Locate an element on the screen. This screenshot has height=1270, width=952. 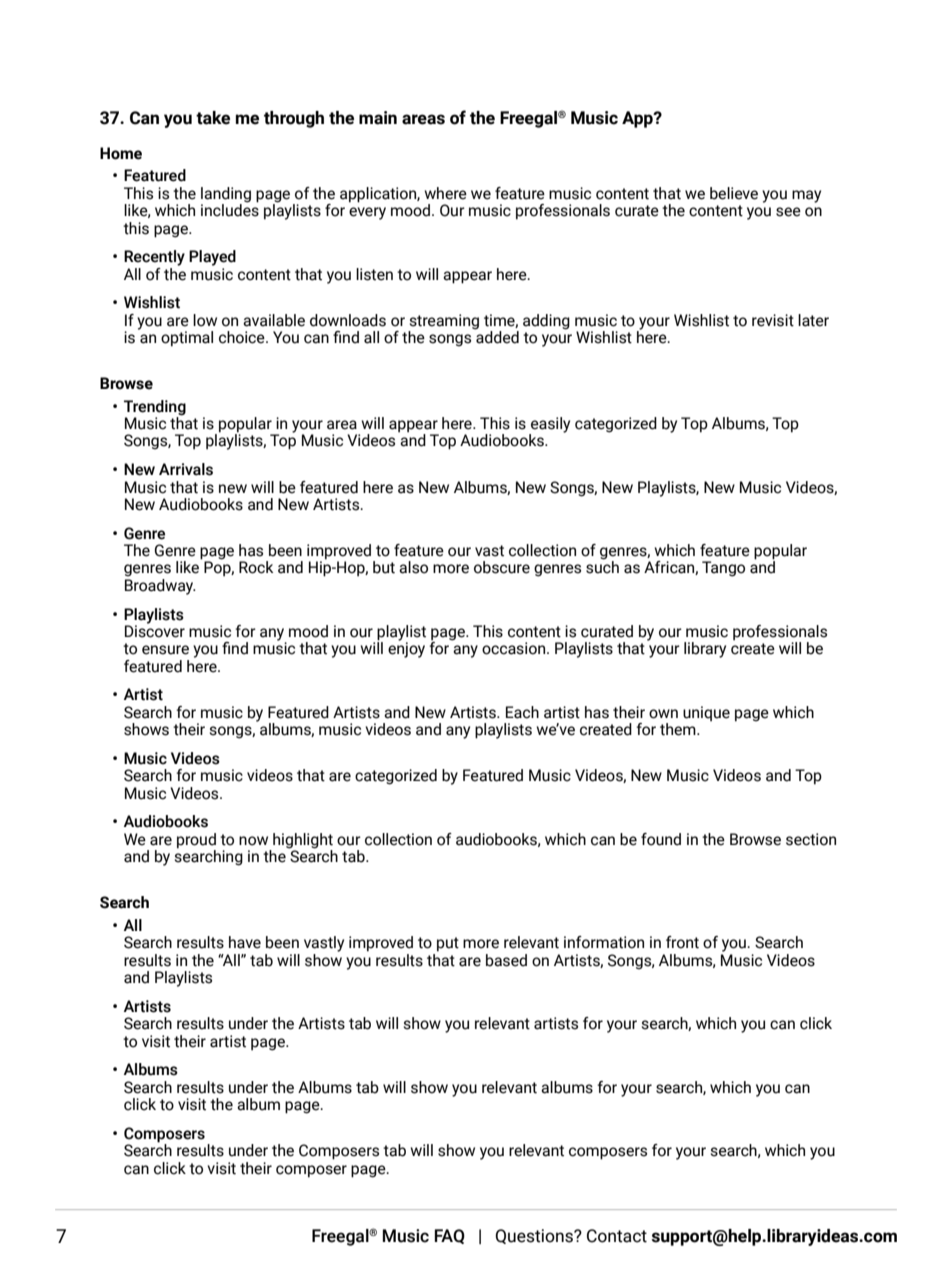
put is located at coordinates (448, 944).
